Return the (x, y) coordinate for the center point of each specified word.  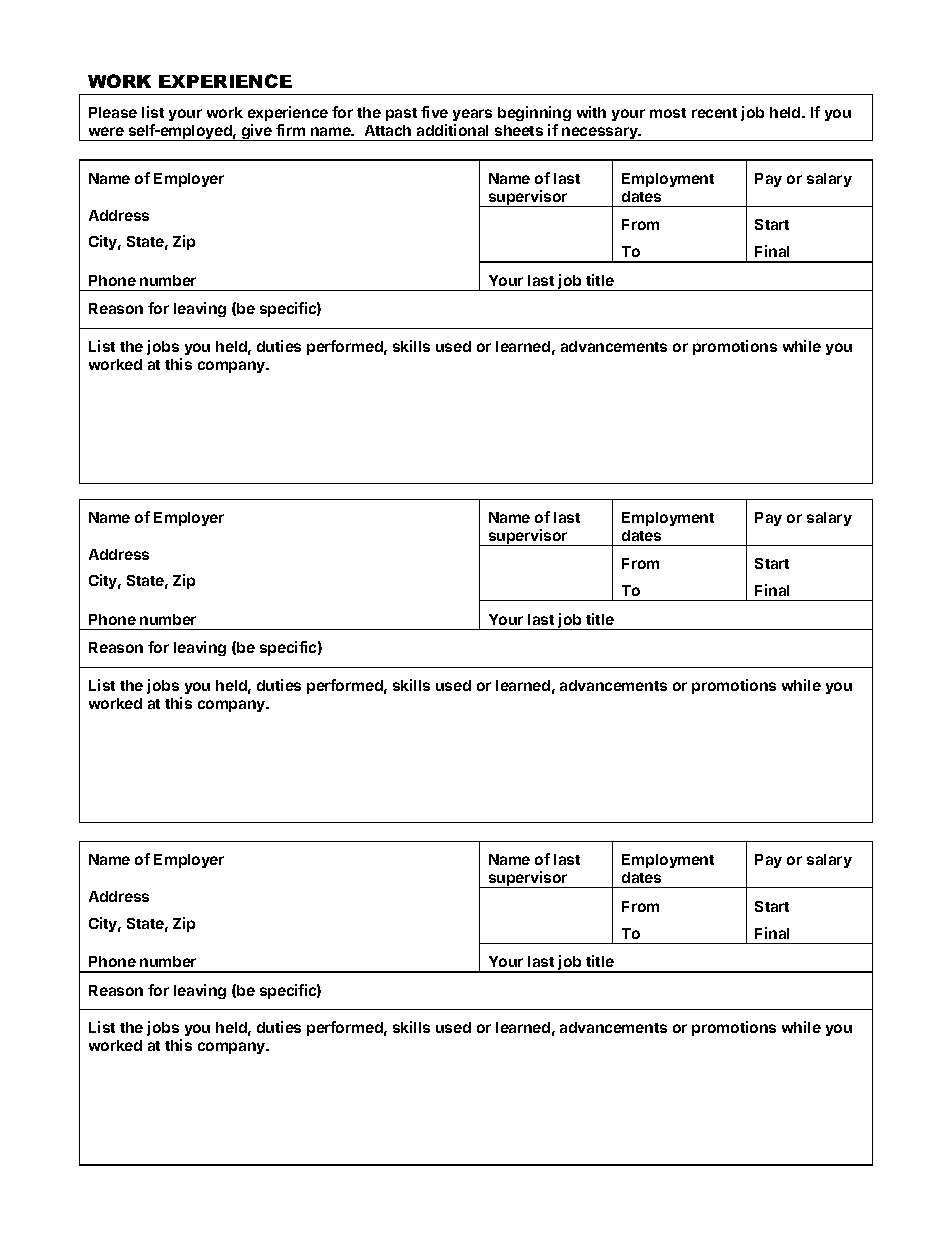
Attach (388, 130)
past (401, 114)
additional (452, 130)
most (668, 113)
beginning (534, 115)
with (591, 112)
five (434, 112)
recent (714, 113)
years (472, 117)
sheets (519, 130)
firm (290, 130)
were (106, 131)
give (256, 132)
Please (113, 112)
